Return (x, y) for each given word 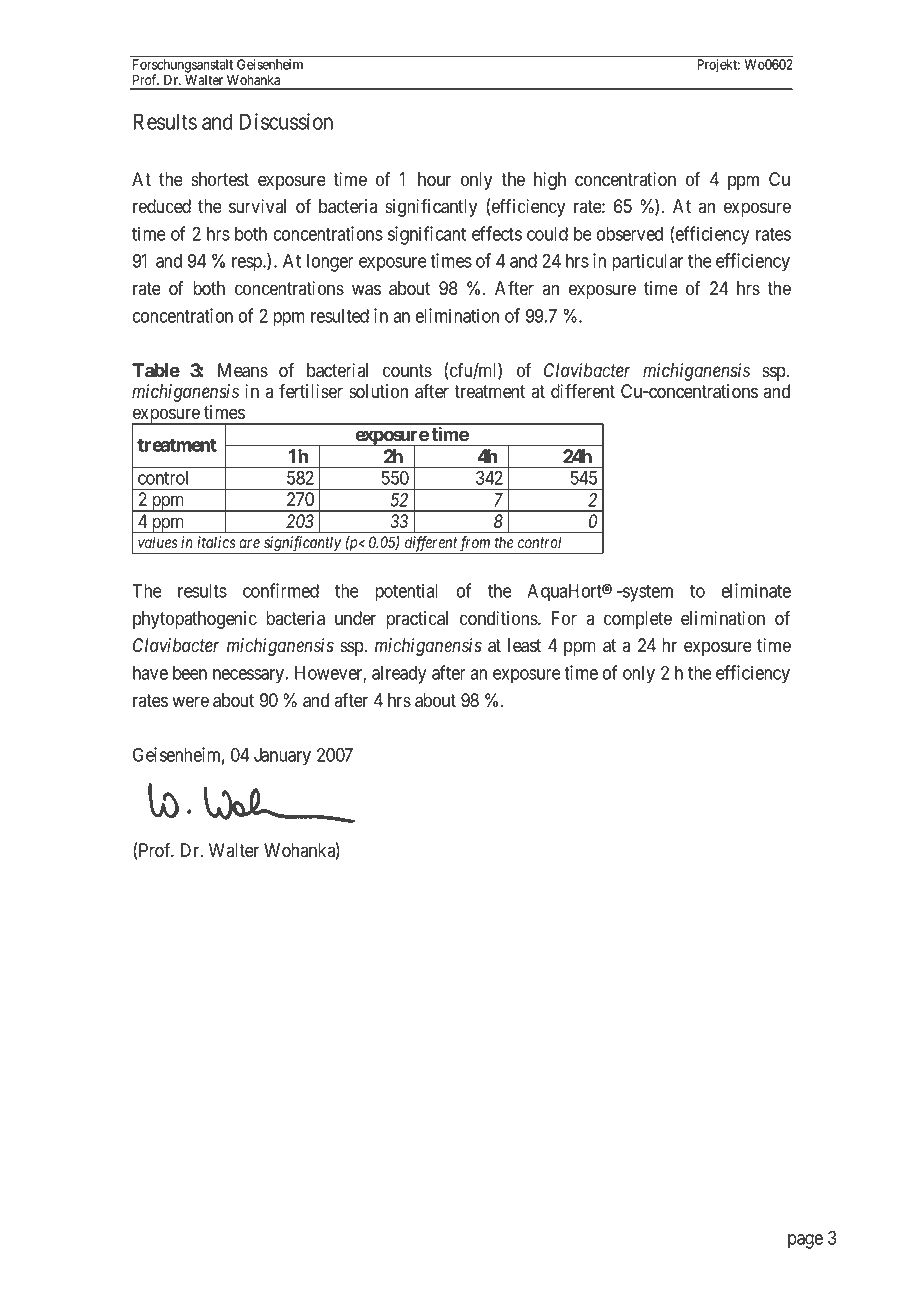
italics (216, 542)
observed (630, 234)
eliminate (756, 590)
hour (434, 179)
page (805, 1241)
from (475, 545)
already (399, 675)
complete (638, 620)
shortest (220, 179)
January (282, 757)
